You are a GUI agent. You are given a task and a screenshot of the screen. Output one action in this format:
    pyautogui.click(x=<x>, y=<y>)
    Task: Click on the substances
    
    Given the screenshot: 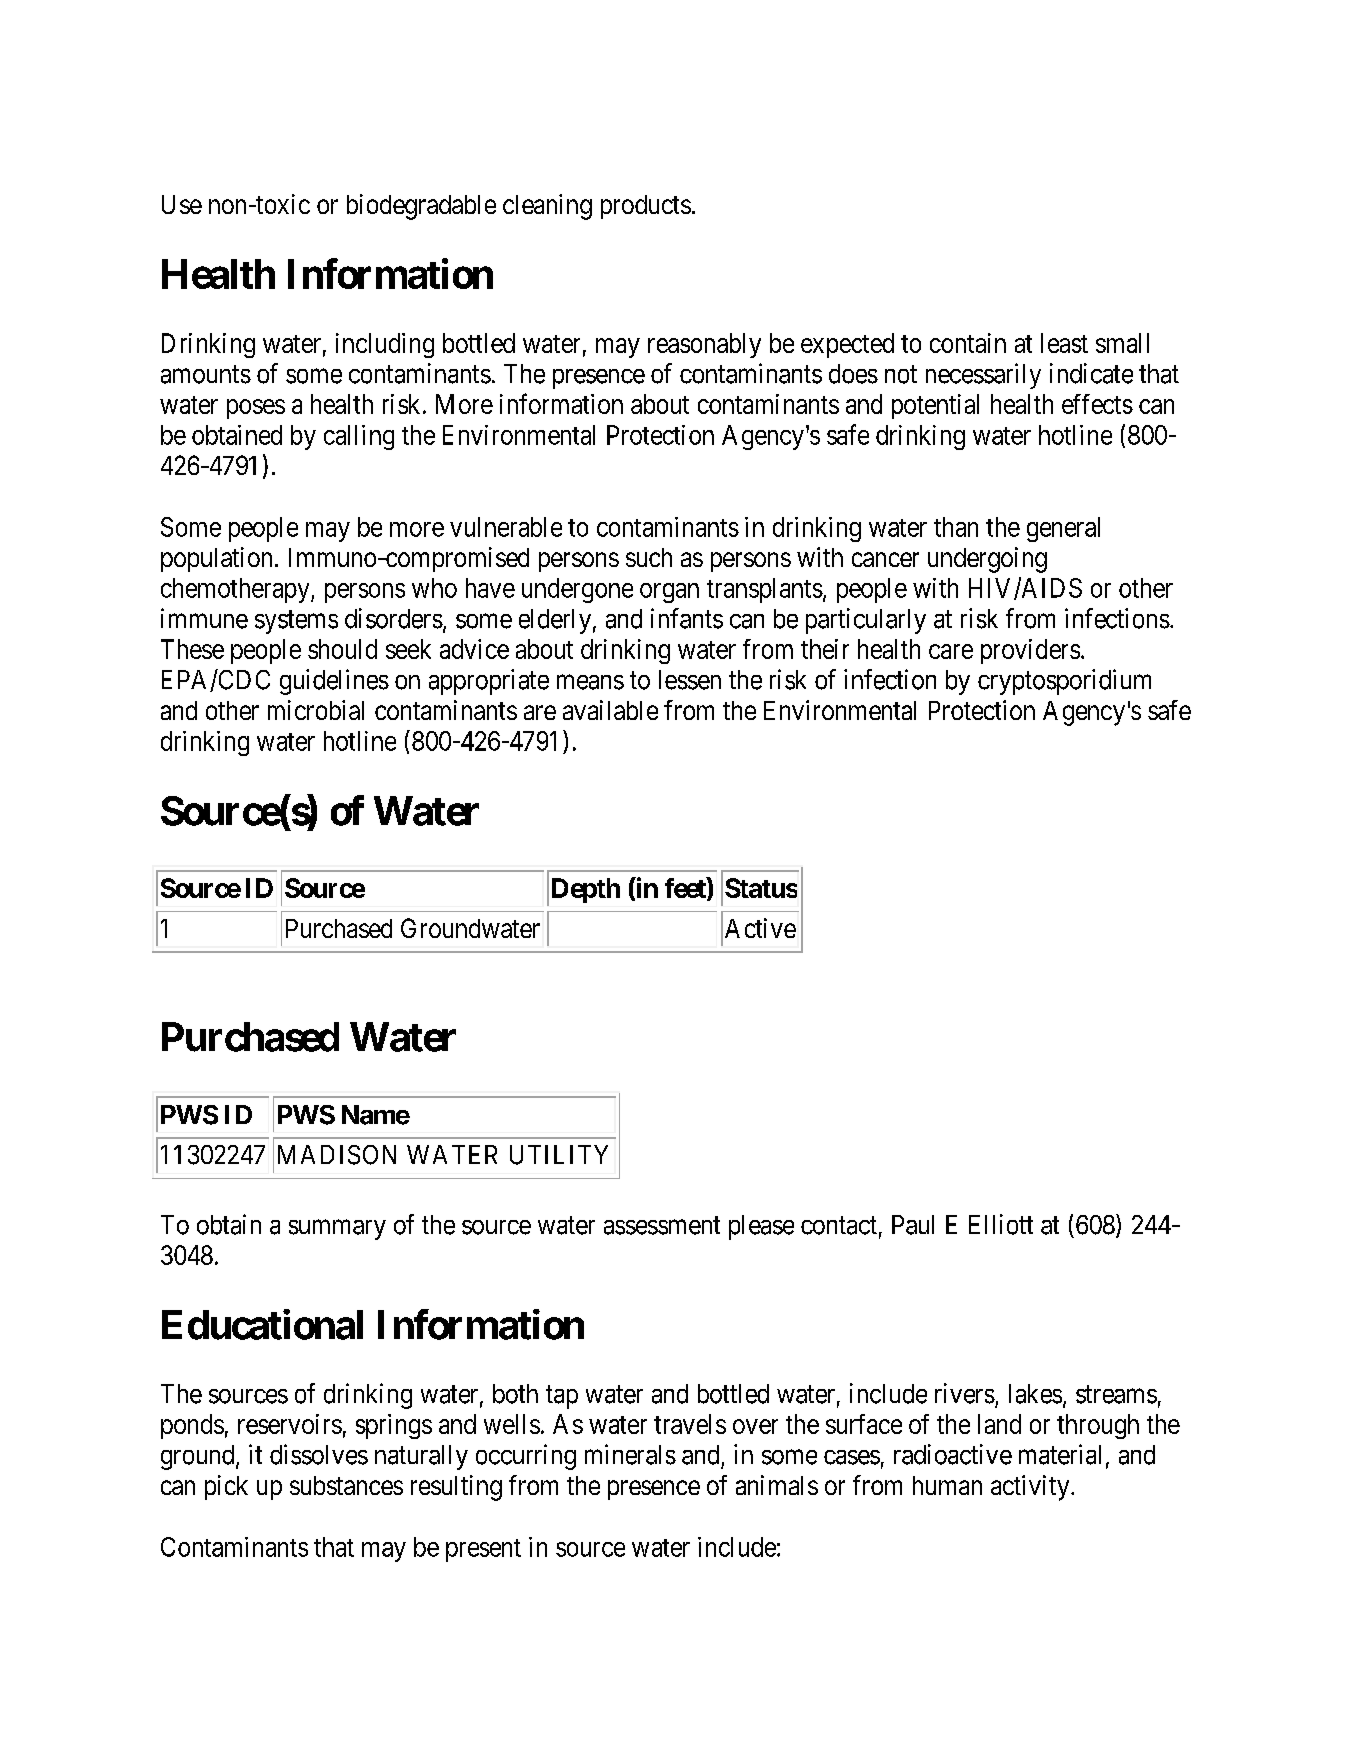 What is the action you would take?
    pyautogui.click(x=346, y=1485)
